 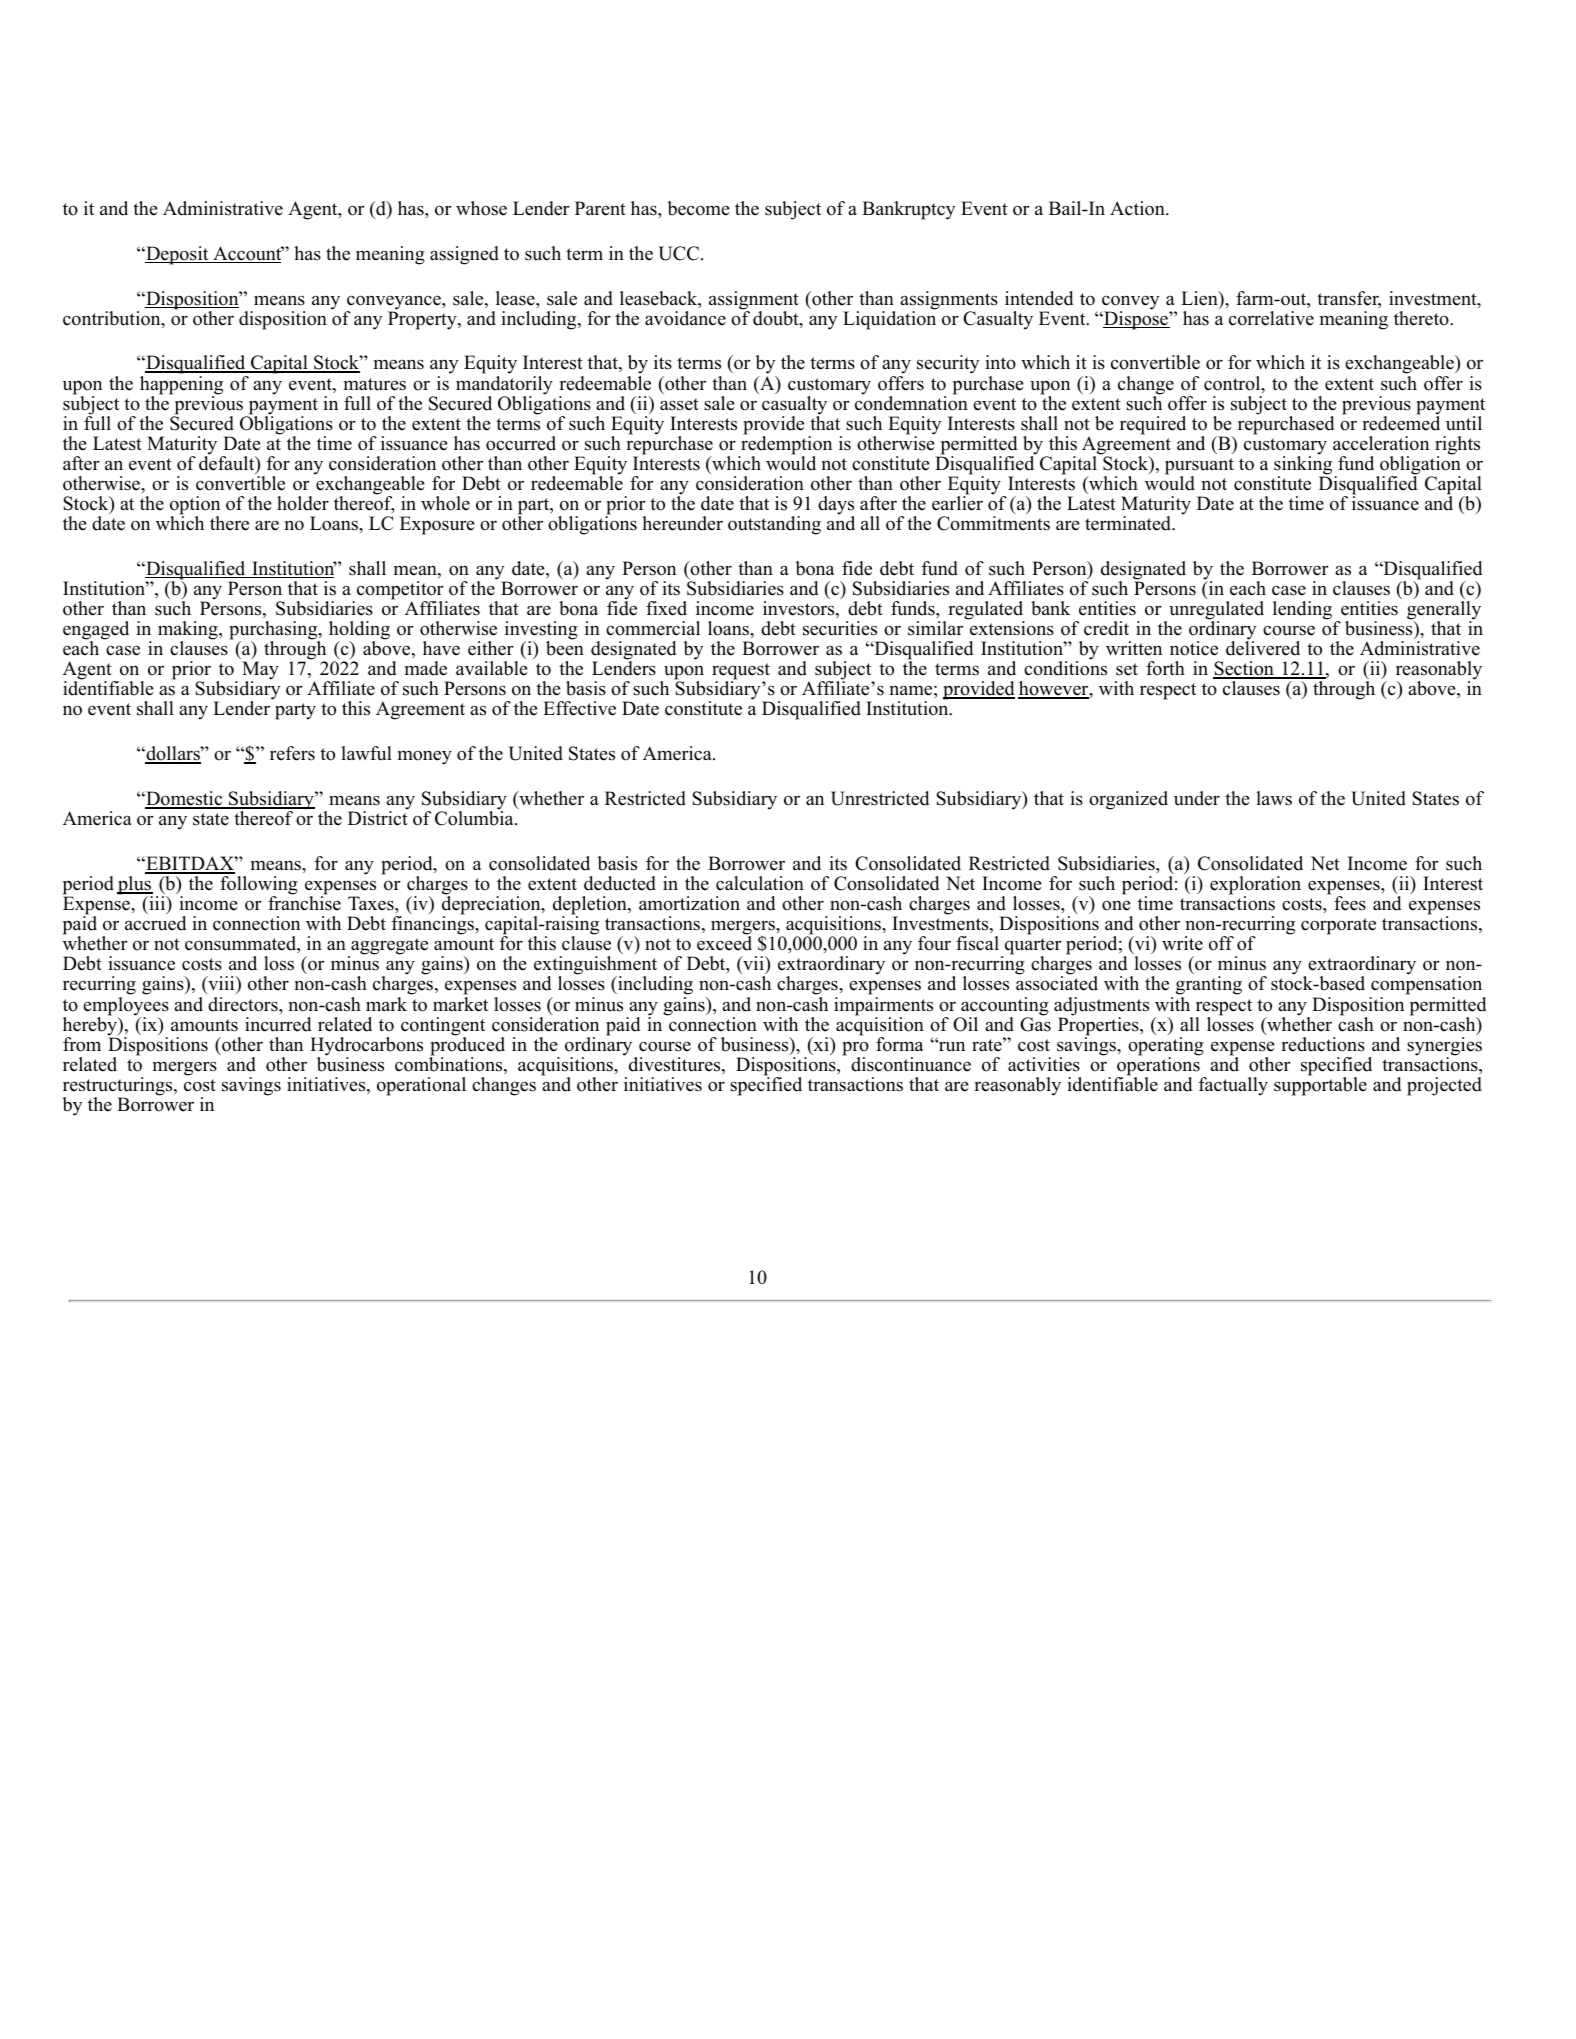 I want to click on delivered, so click(x=1263, y=647).
